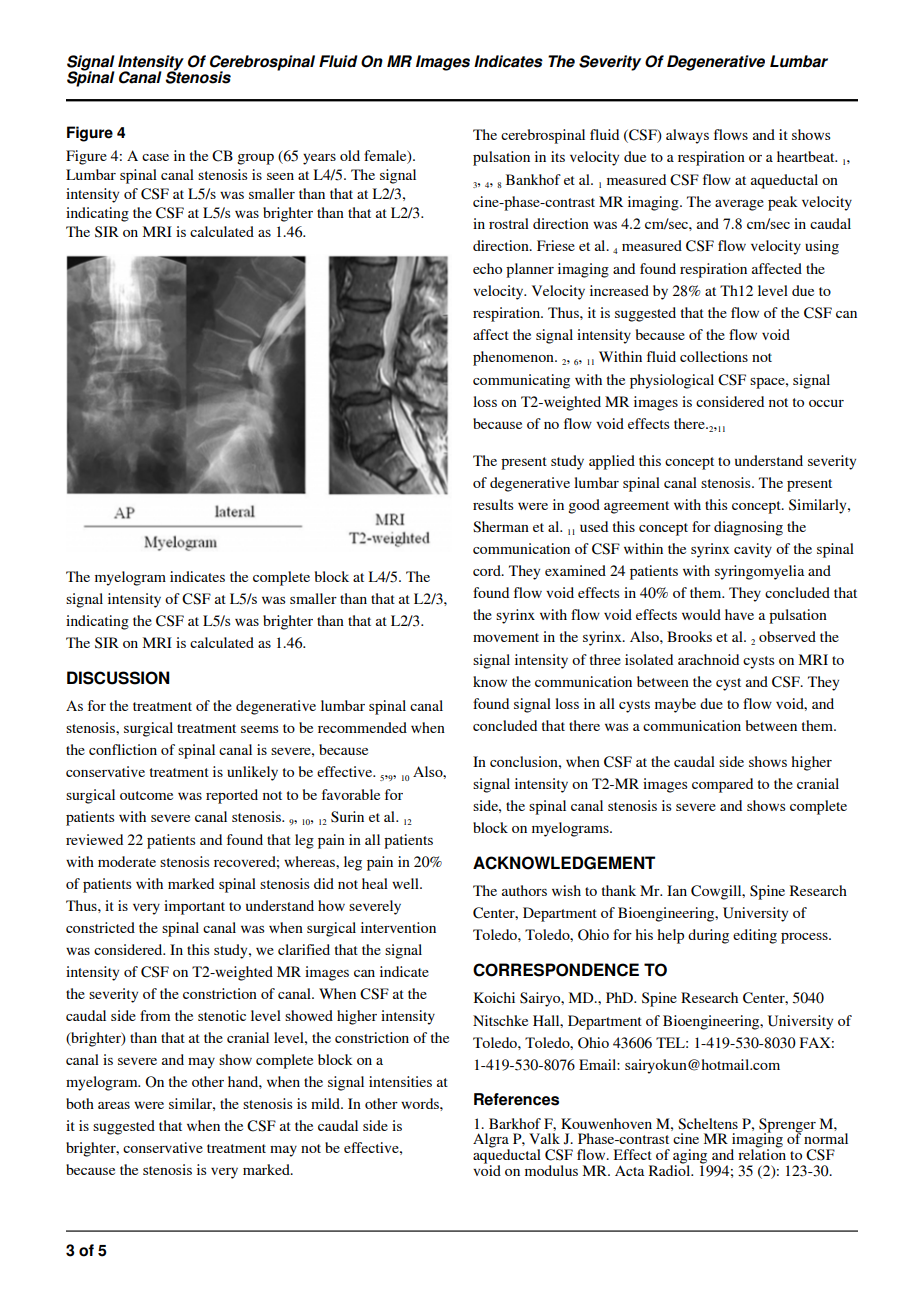 The height and width of the screenshot is (1308, 924). Describe the element at coordinates (194, 907) in the screenshot. I see `important` at that location.
